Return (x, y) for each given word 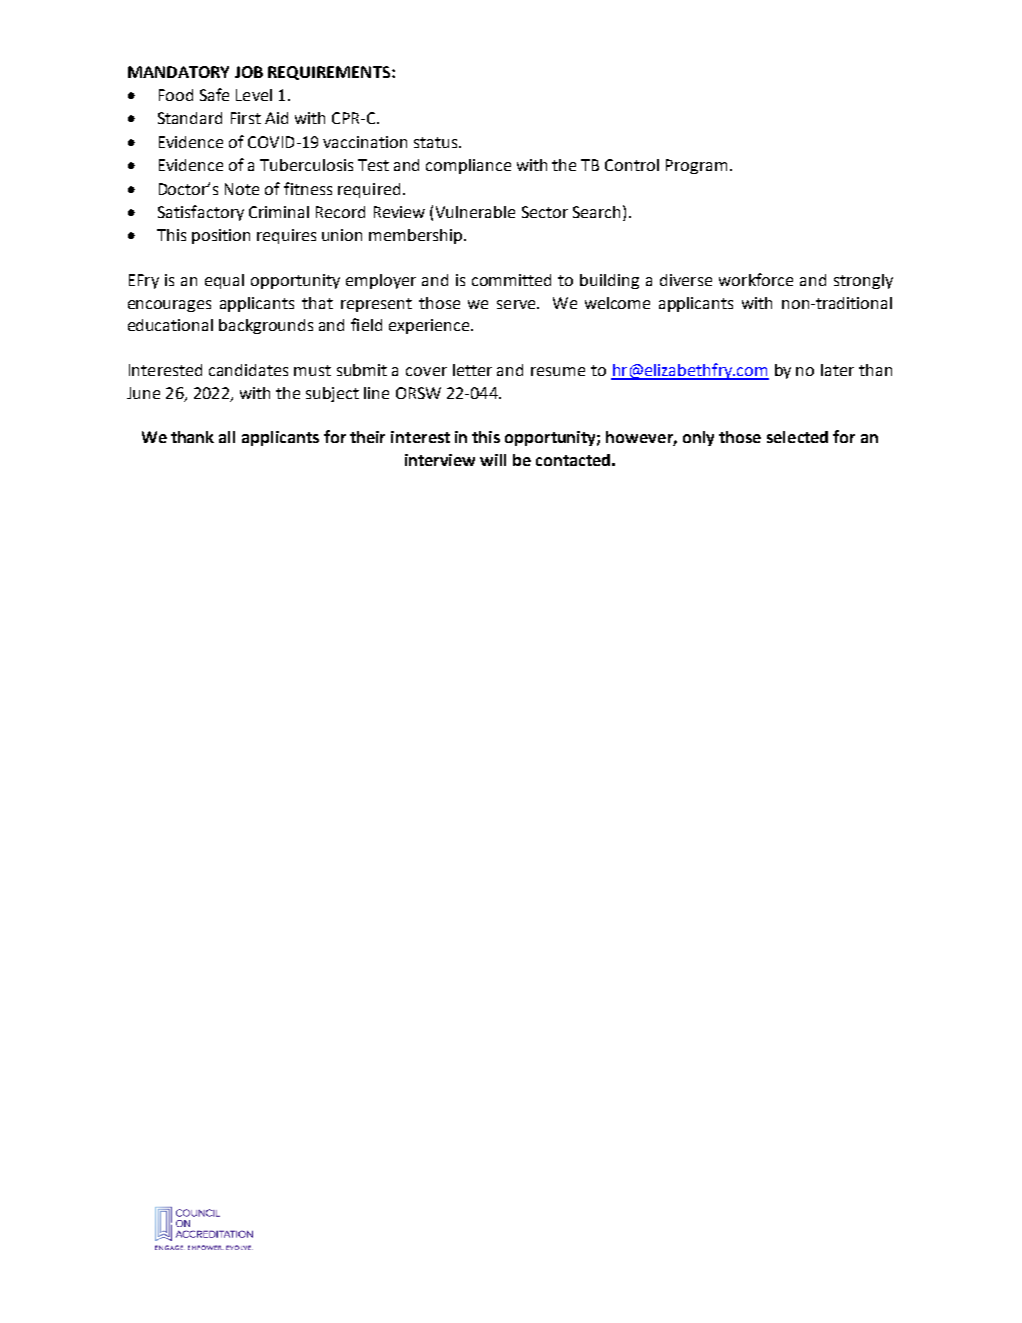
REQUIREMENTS (329, 73)
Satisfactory (201, 213)
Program (696, 166)
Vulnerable (475, 212)
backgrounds (266, 326)
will (493, 460)
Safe (214, 94)
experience (430, 326)
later (837, 370)
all (227, 437)
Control (632, 165)
